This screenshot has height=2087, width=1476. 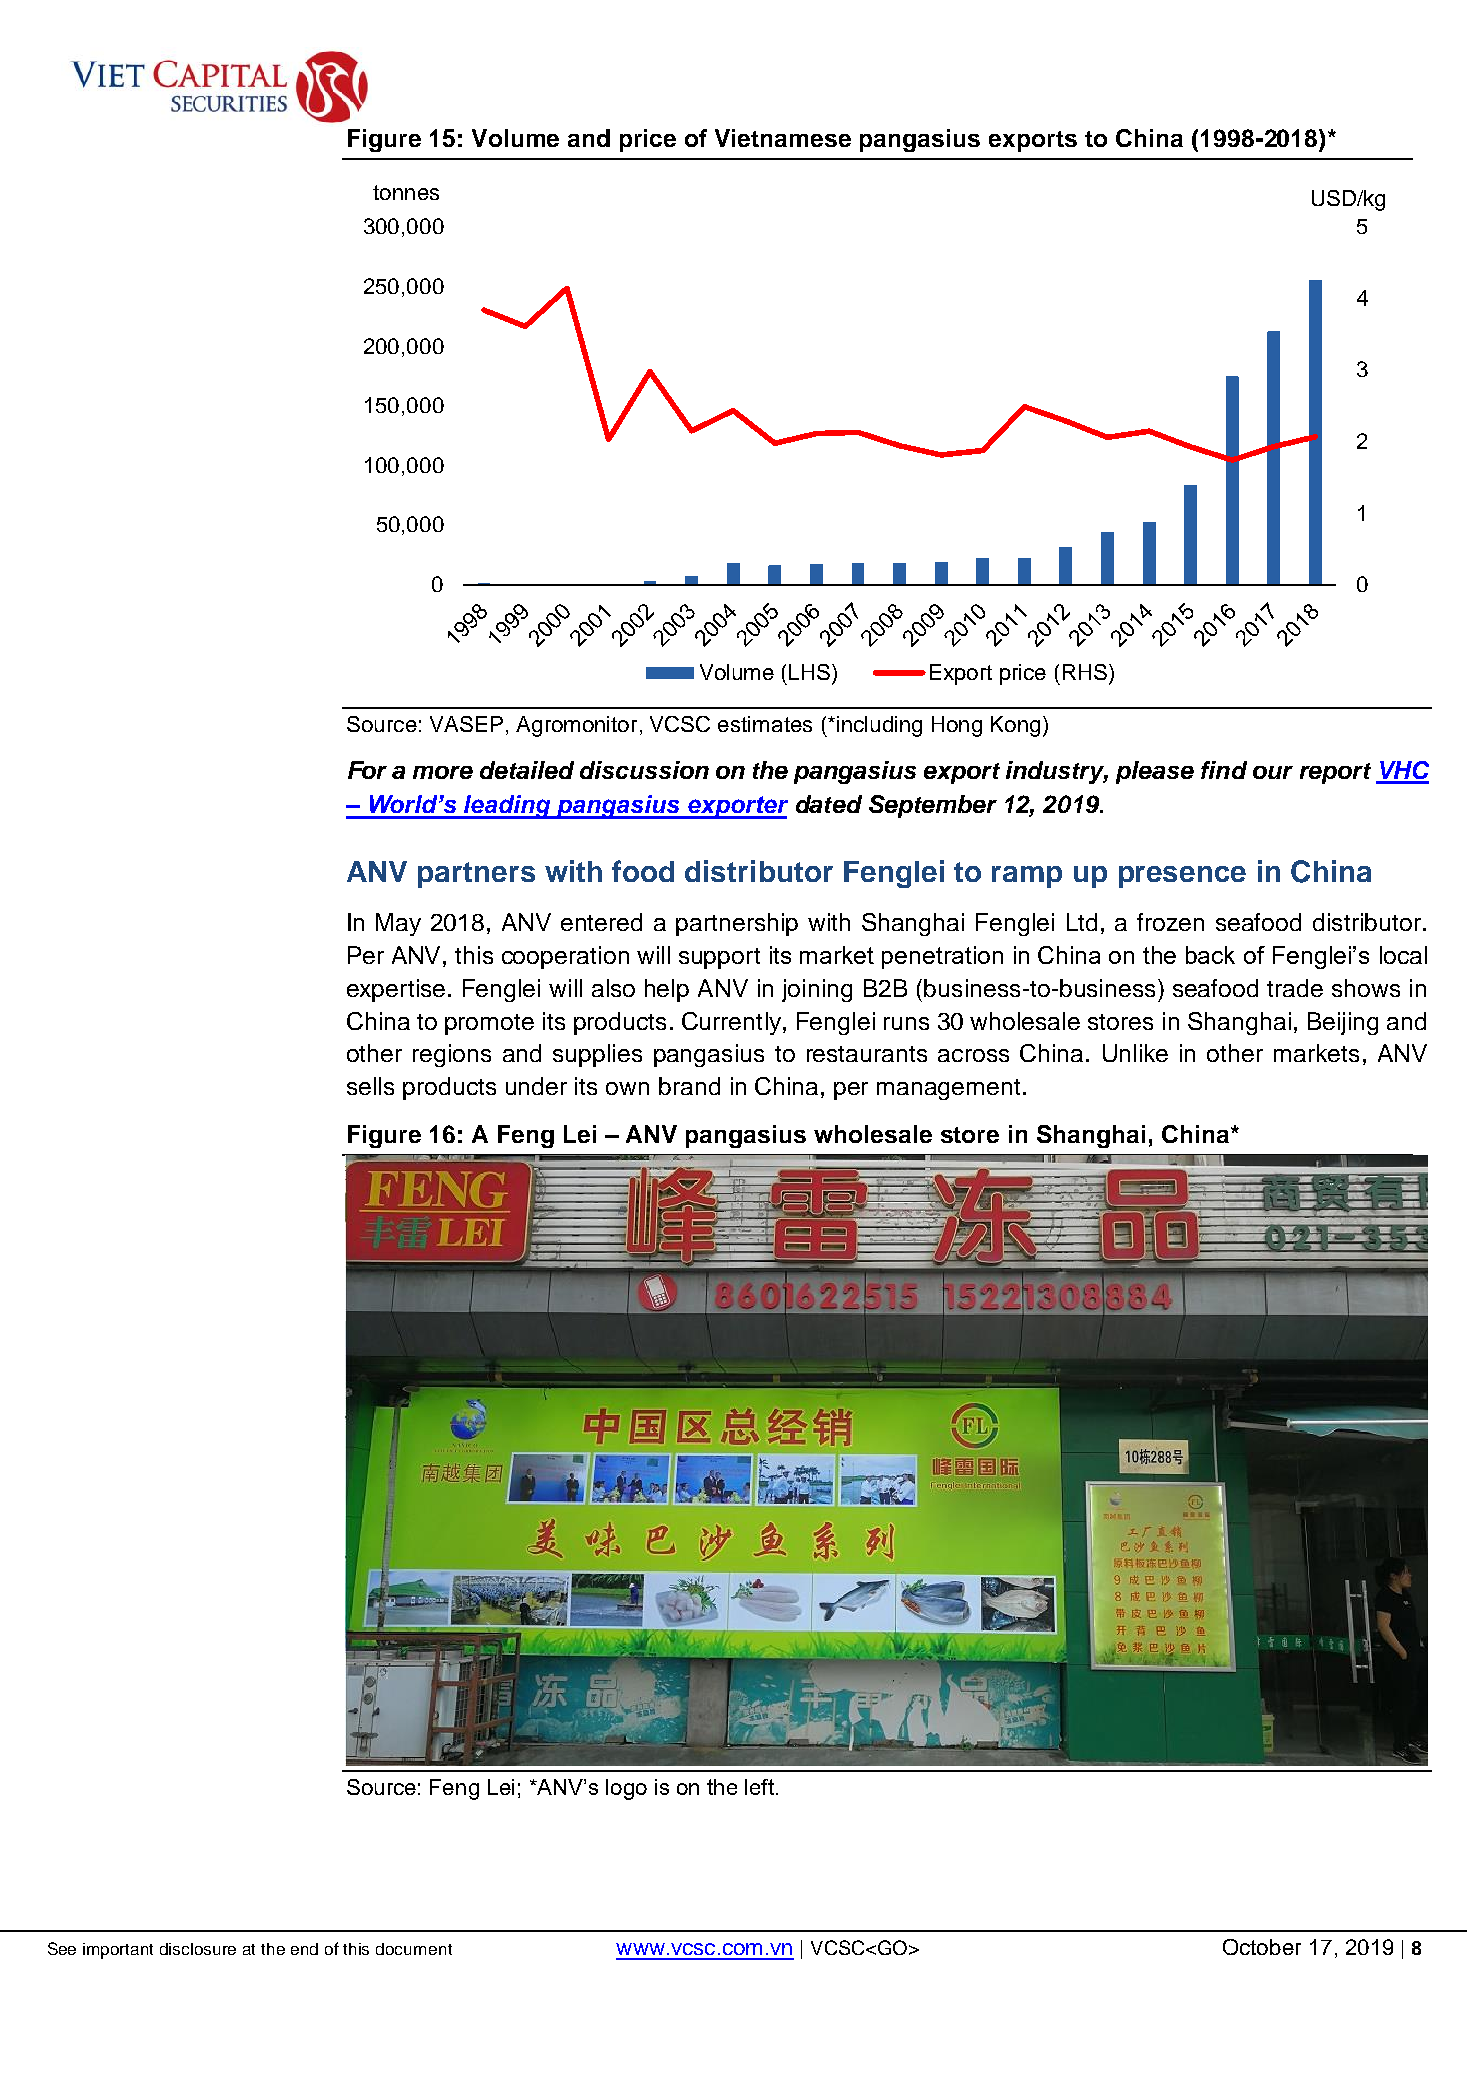 I want to click on Vietnamese, so click(x=783, y=138).
